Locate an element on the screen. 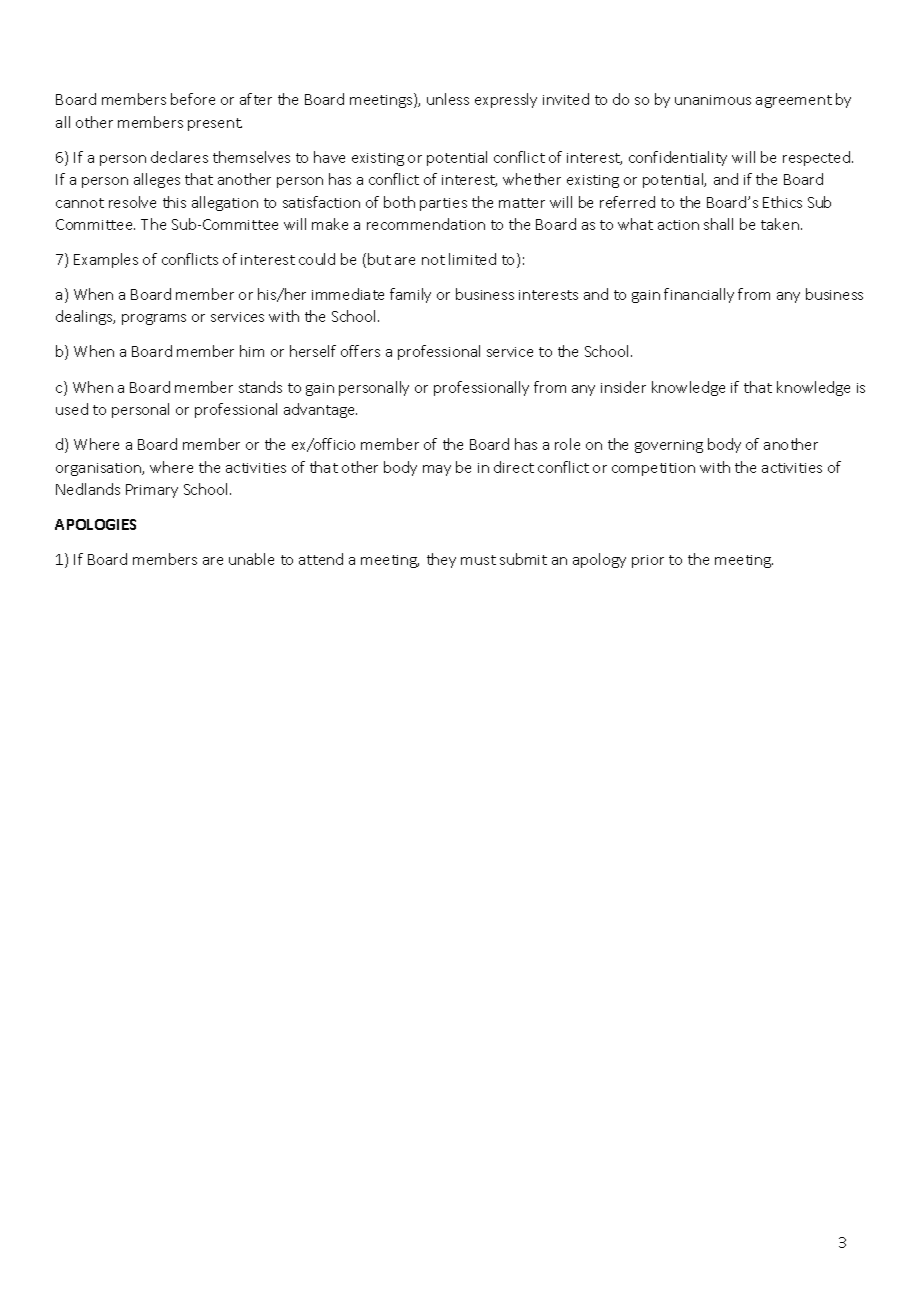  unable is located at coordinates (251, 559).
